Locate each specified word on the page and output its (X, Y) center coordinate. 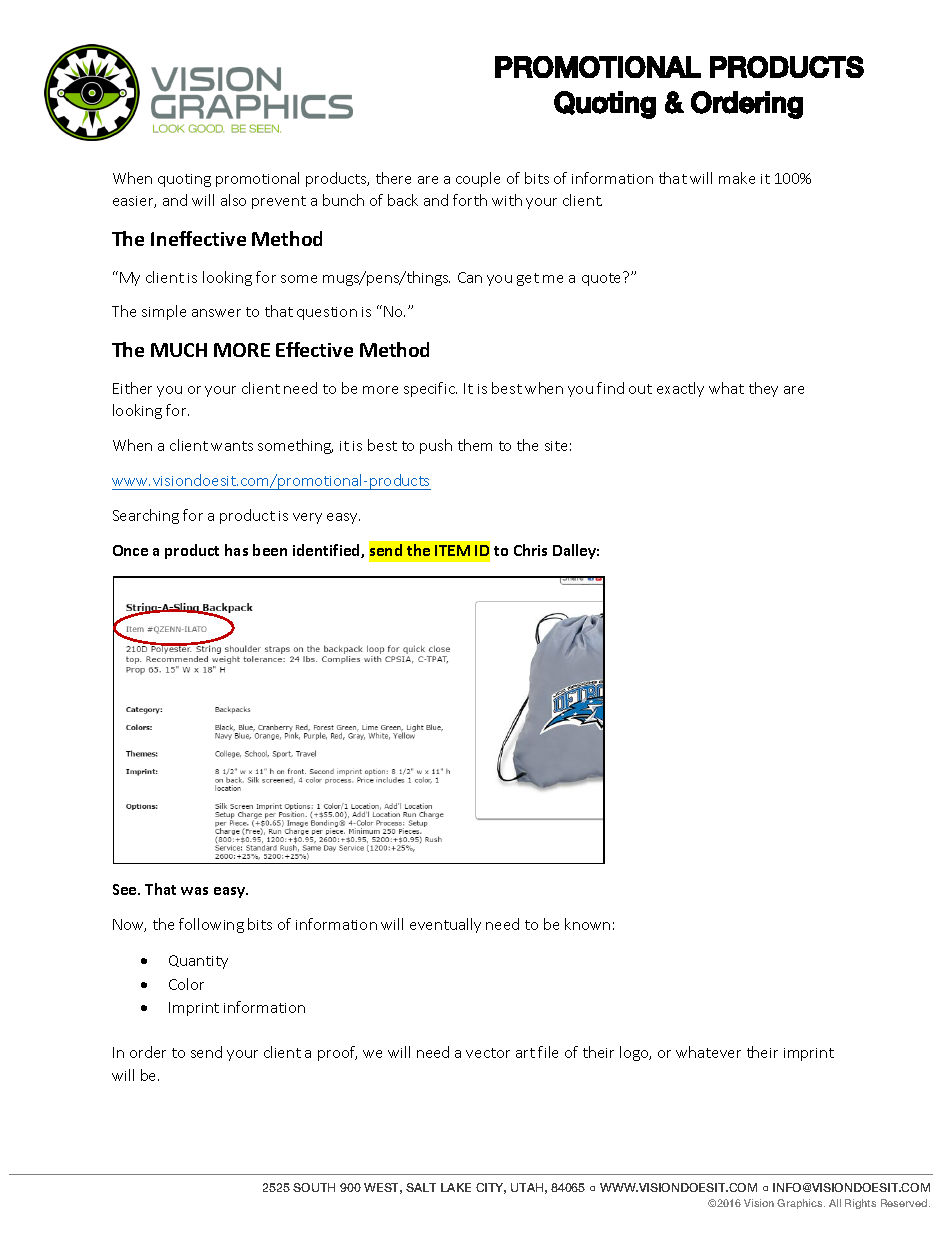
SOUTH (314, 1187)
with (507, 200)
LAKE (456, 1187)
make (737, 178)
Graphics (801, 1204)
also (233, 200)
